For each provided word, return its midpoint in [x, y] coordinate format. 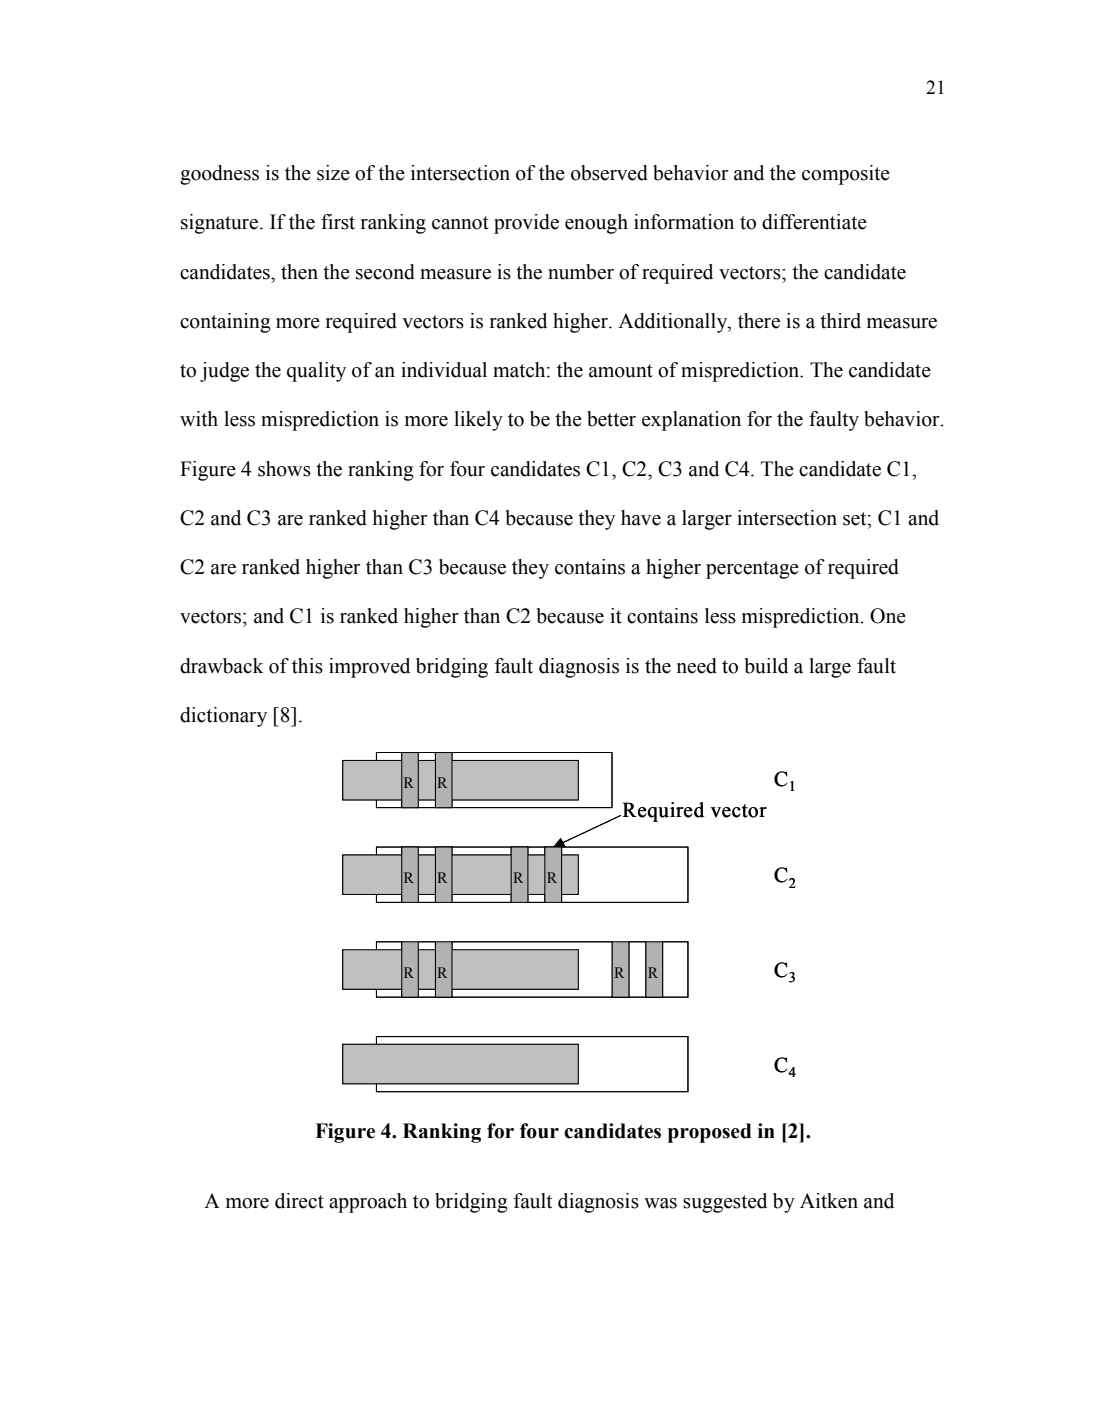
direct [299, 1201]
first [338, 222]
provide [526, 224]
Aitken [829, 1201]
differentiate [814, 222]
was [660, 1203]
